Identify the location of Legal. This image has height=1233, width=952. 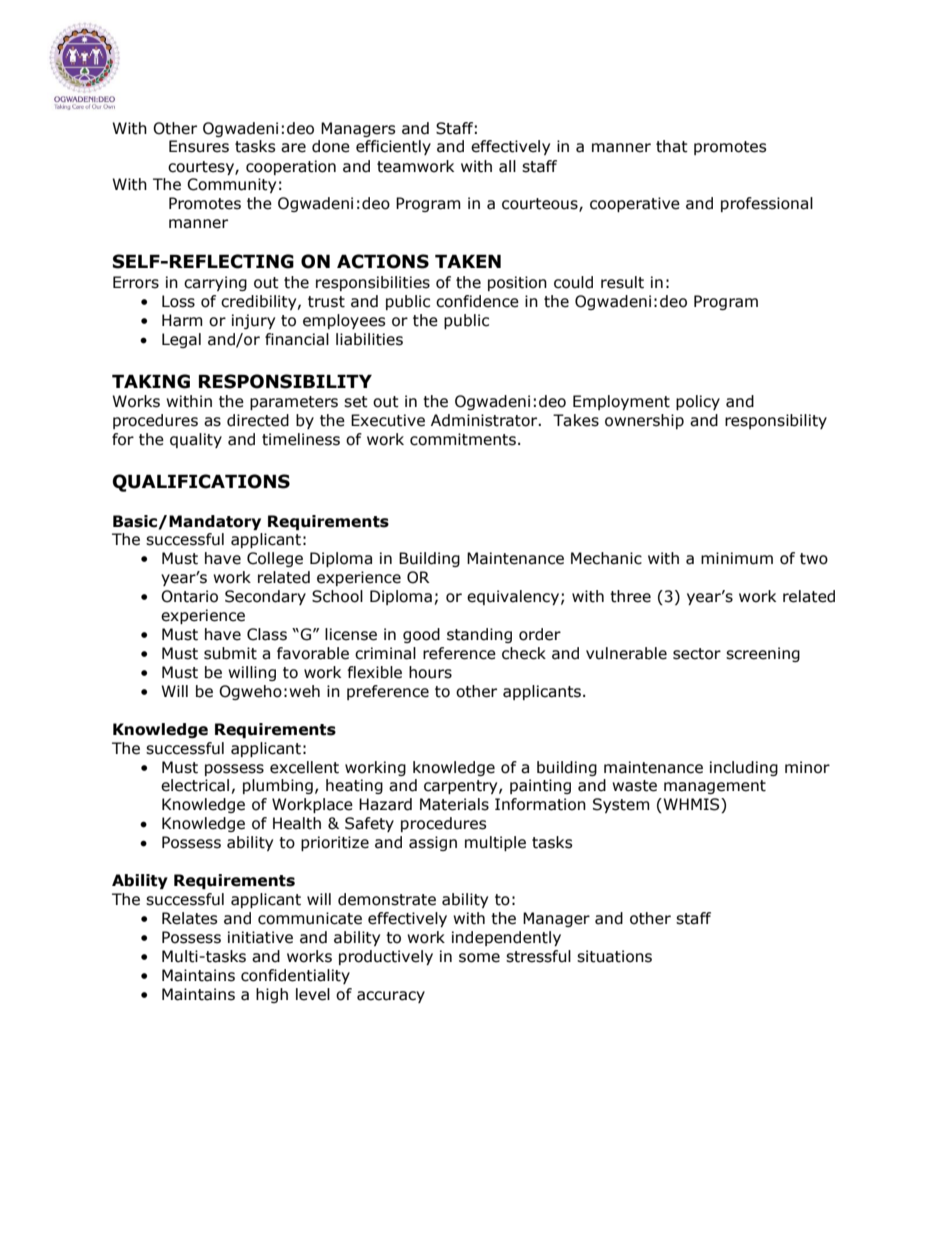
(181, 340).
